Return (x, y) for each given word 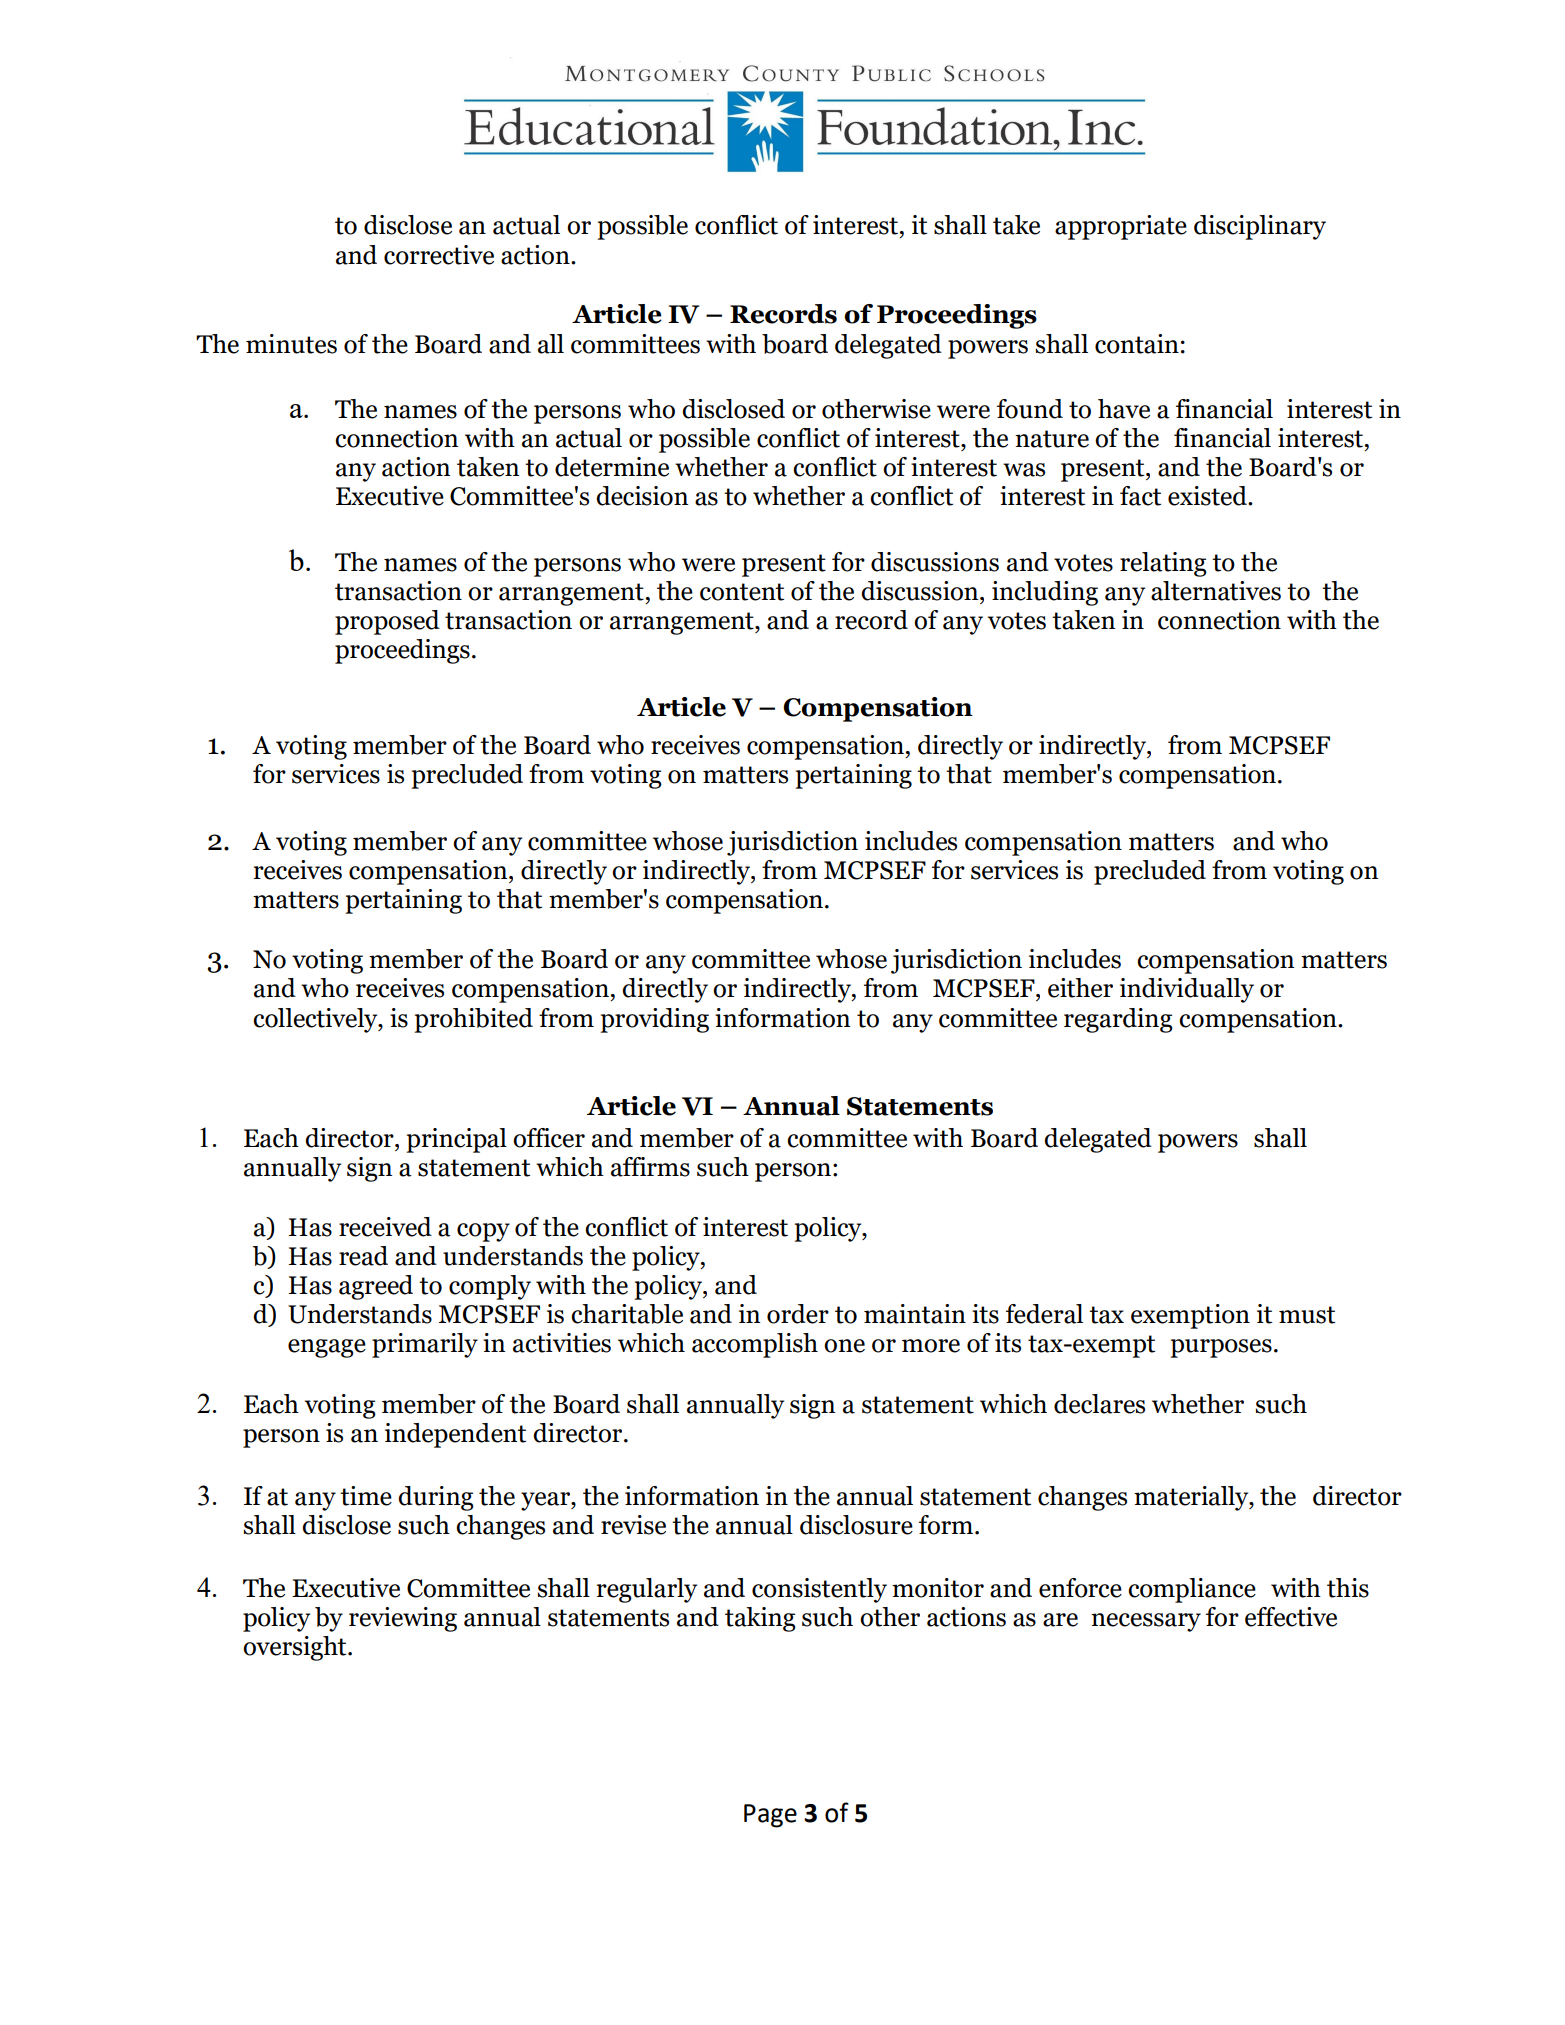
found (1030, 409)
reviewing (403, 1619)
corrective (439, 255)
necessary (1146, 1622)
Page (770, 1816)
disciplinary (1260, 227)
